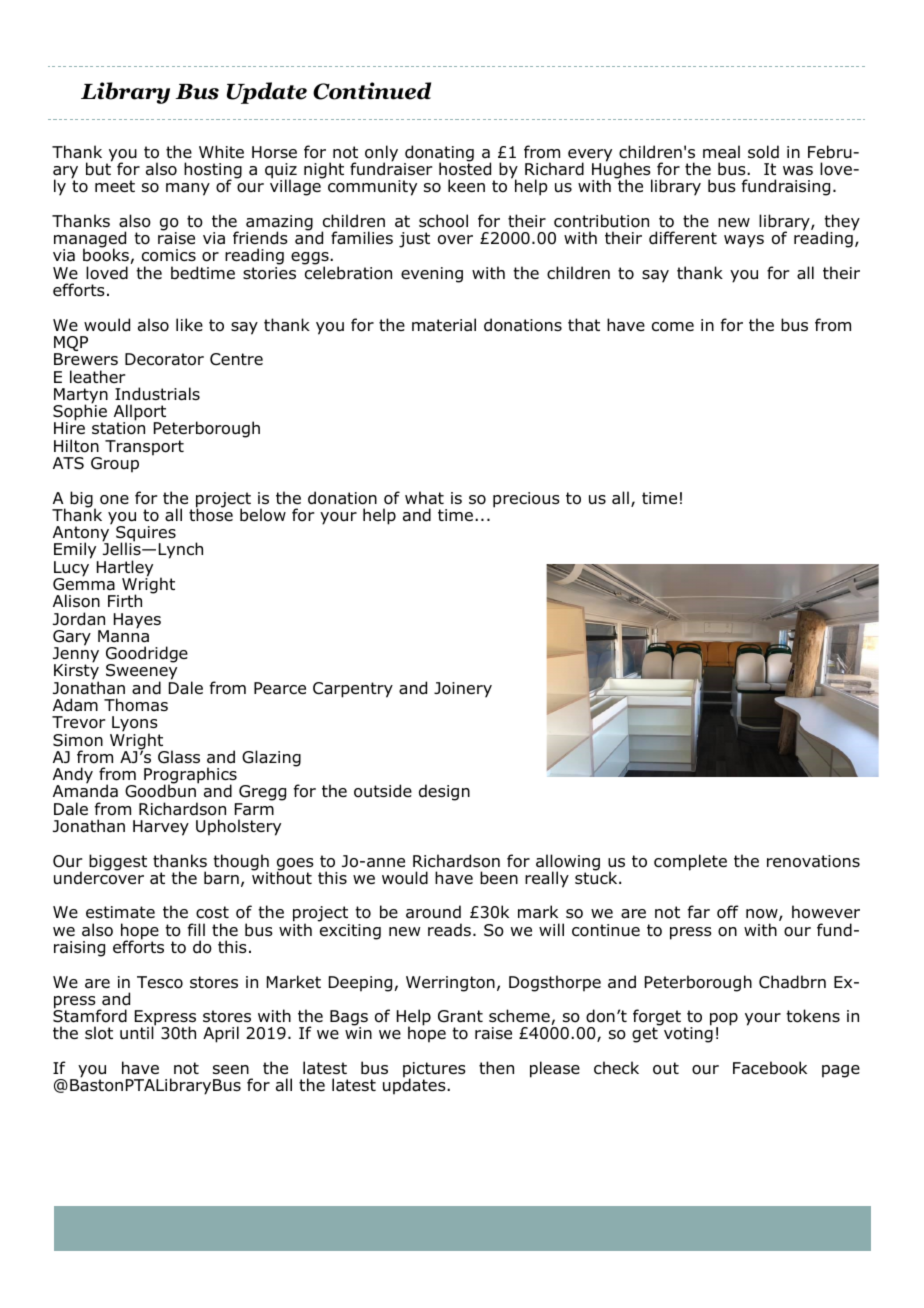  Describe the element at coordinates (179, 757) in the screenshot. I see `Glass` at that location.
